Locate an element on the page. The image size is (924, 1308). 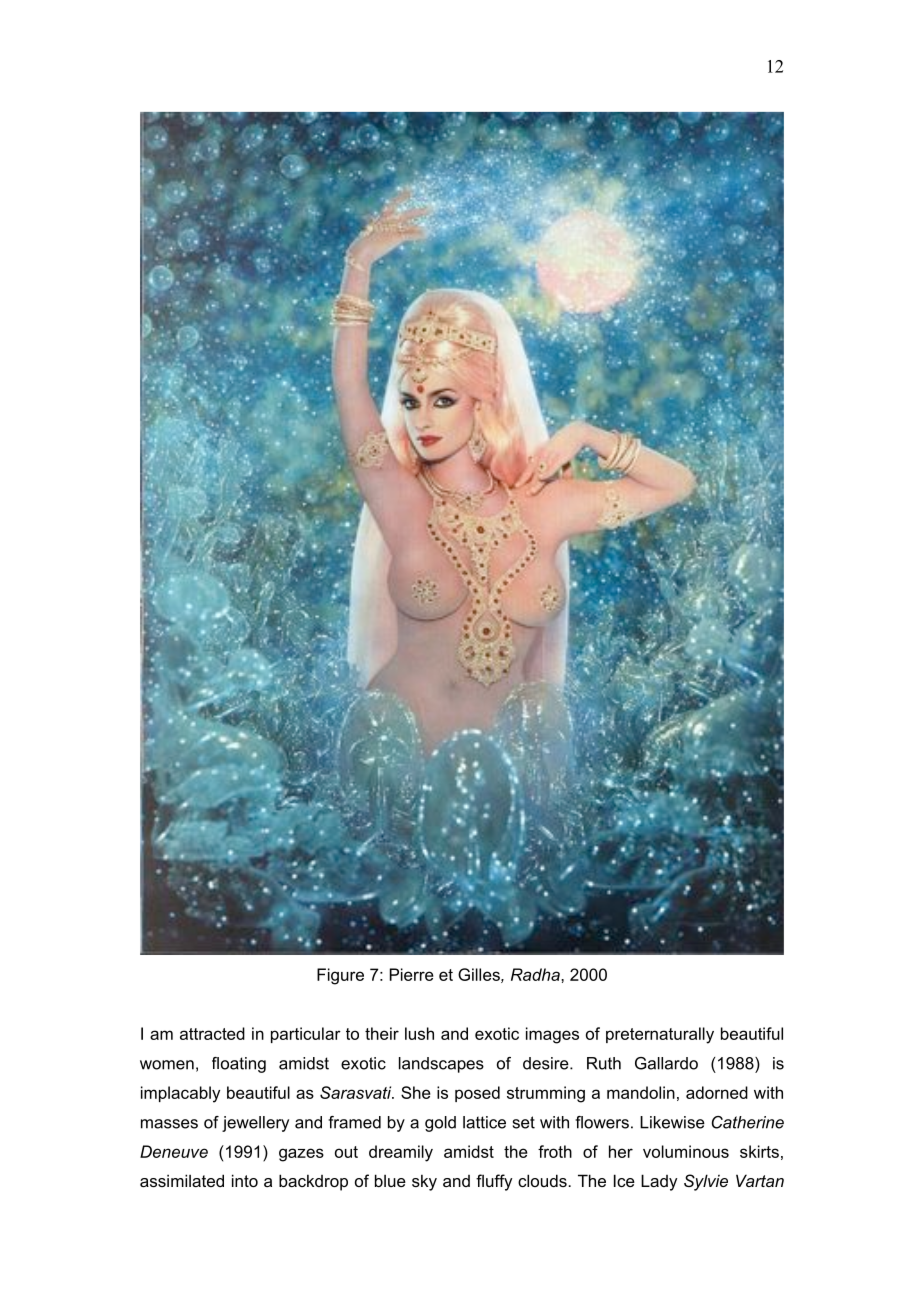
Figure is located at coordinates (340, 976).
